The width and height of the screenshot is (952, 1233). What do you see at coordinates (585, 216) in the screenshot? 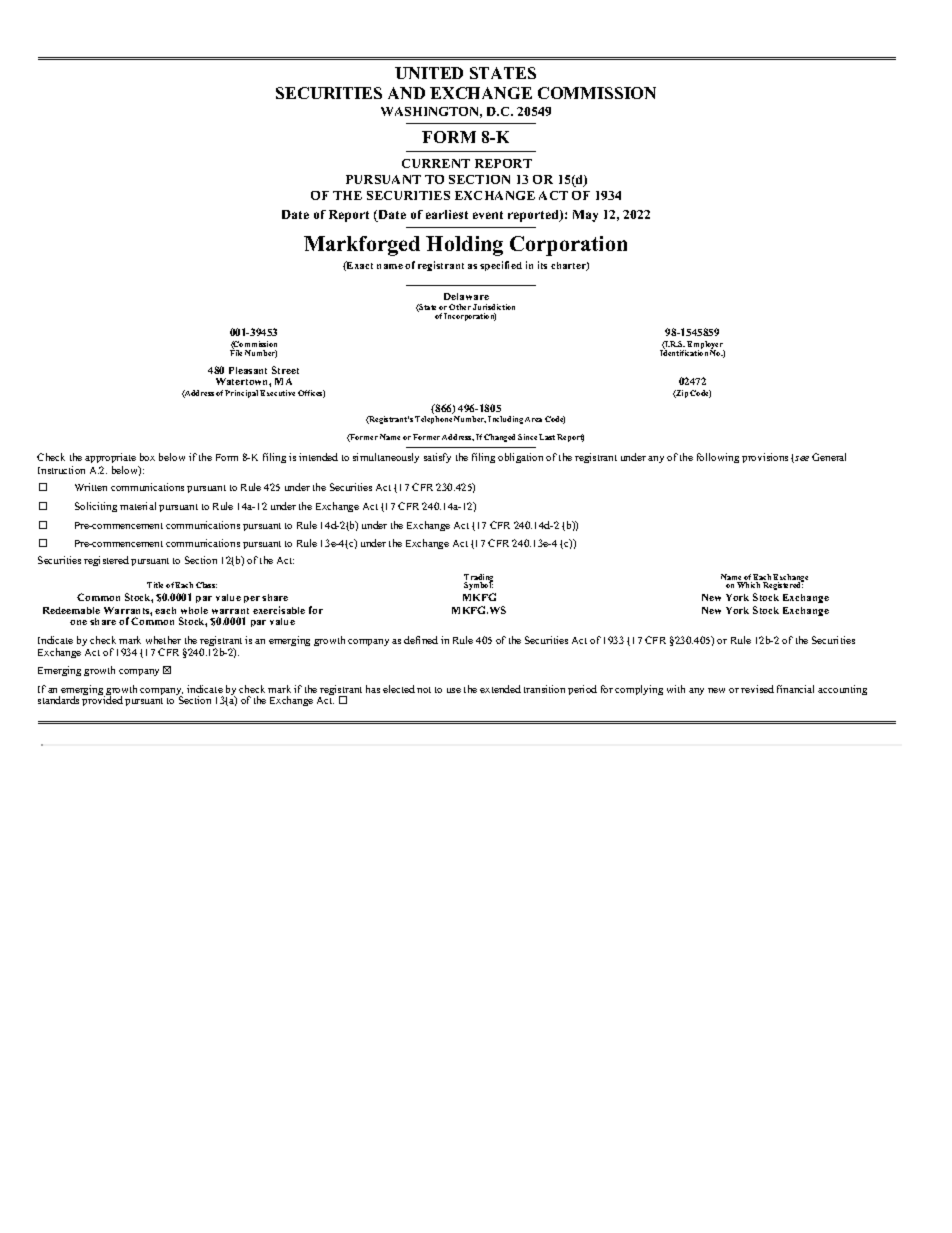
I see `May` at bounding box center [585, 216].
